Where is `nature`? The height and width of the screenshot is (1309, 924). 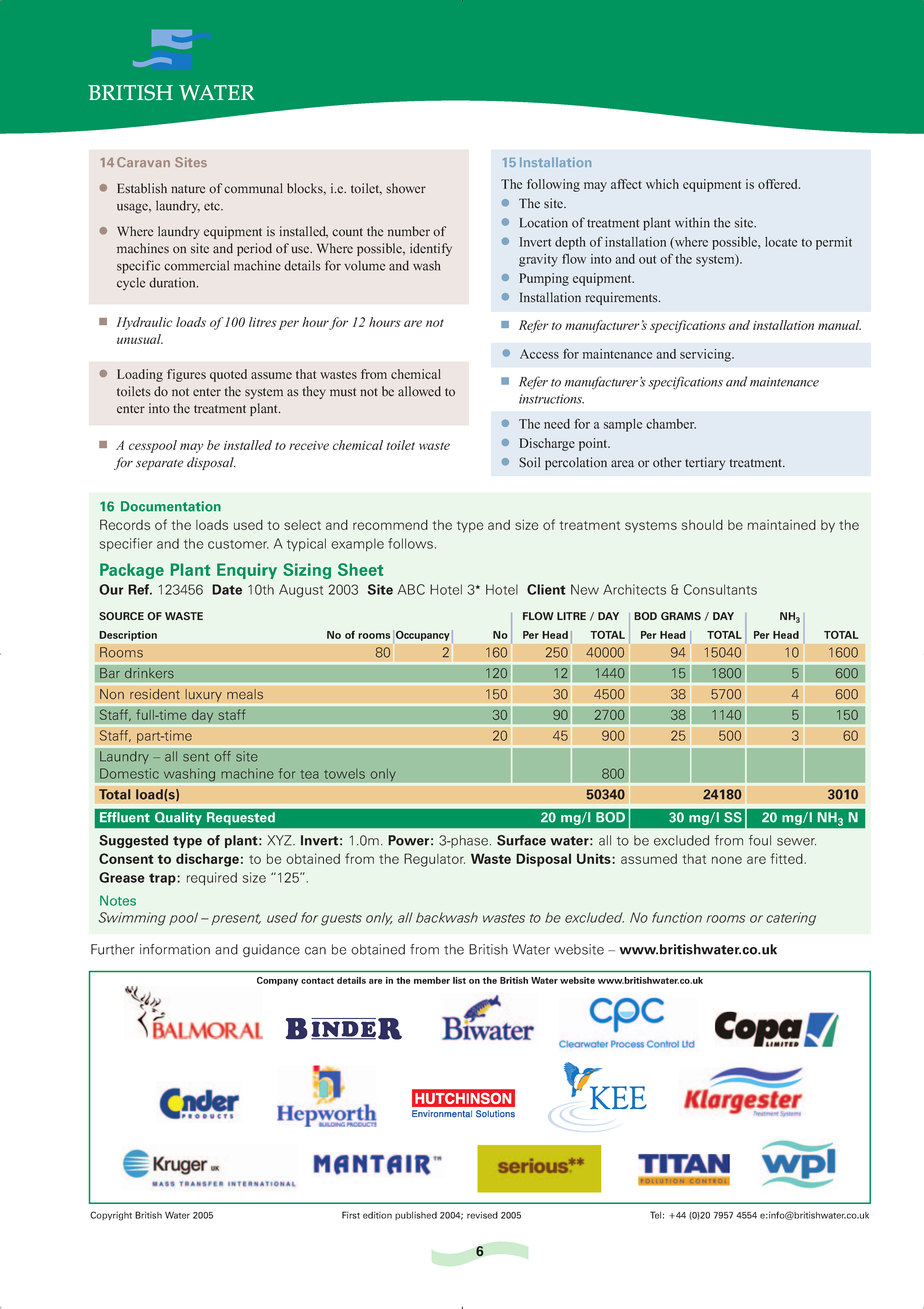 nature is located at coordinates (188, 189).
